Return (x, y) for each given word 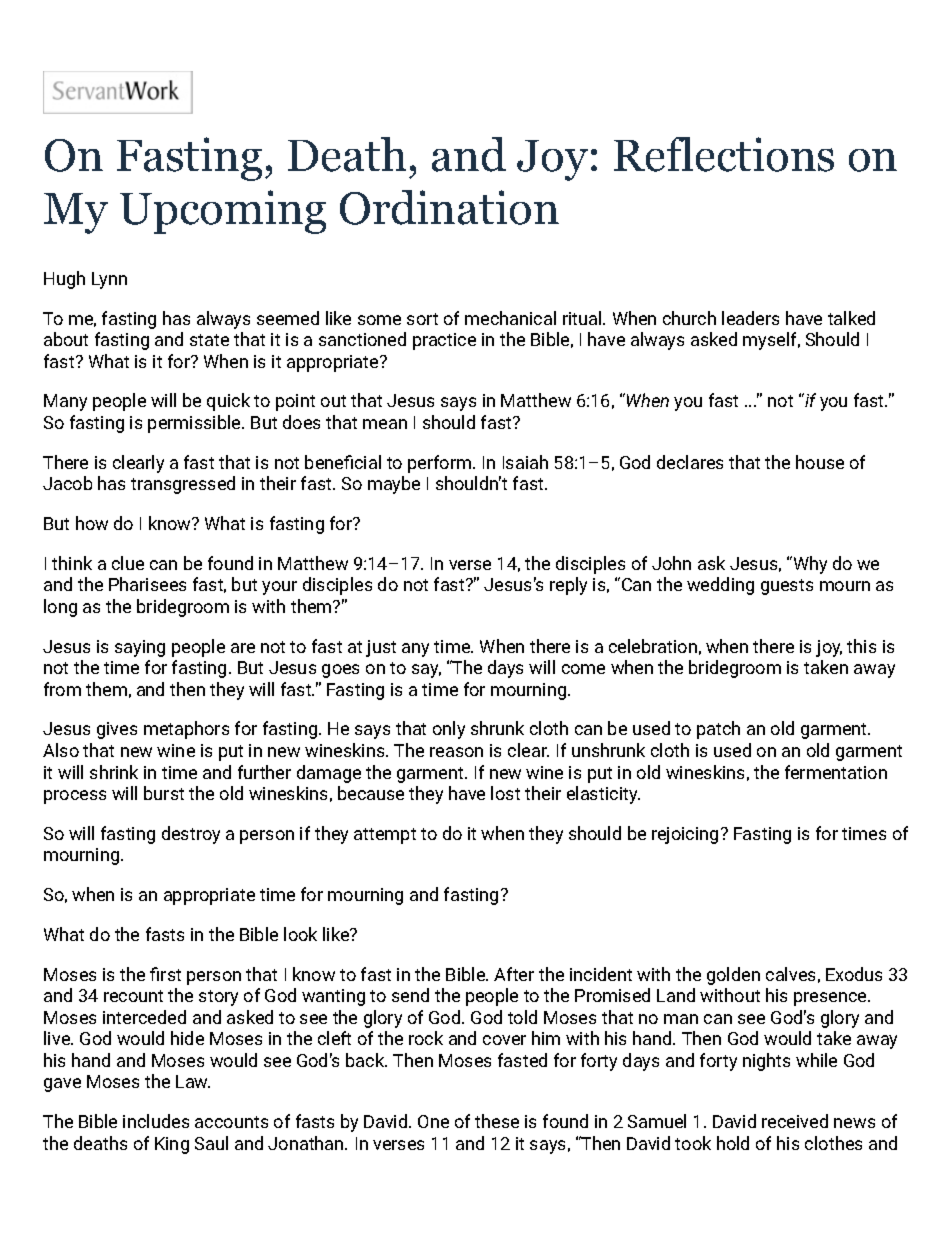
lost (505, 793)
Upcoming (223, 212)
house (820, 462)
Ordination (449, 207)
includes (156, 1121)
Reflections (724, 154)
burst (164, 793)
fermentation (836, 772)
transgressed (183, 485)
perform (441, 464)
